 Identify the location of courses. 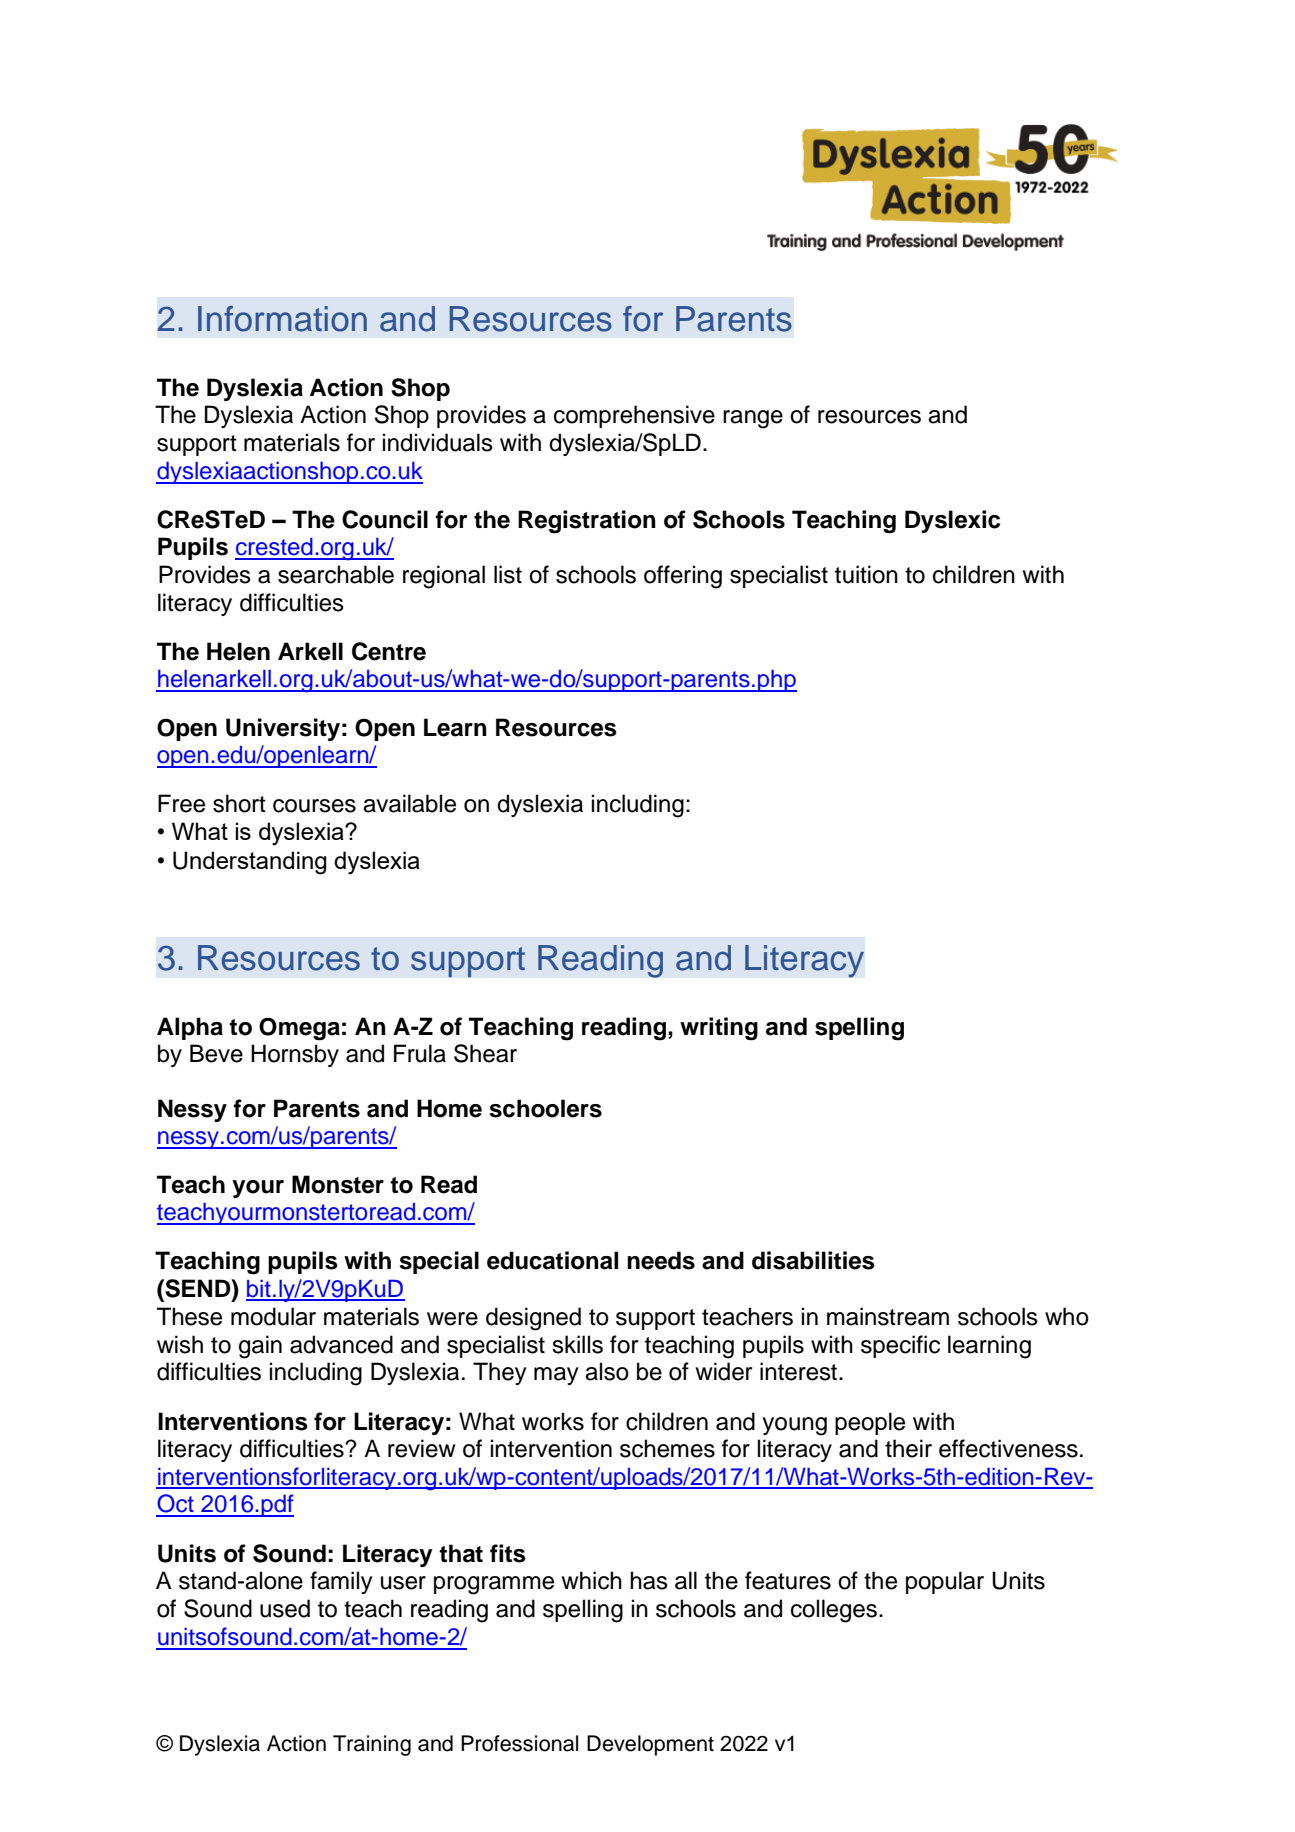
(314, 806).
